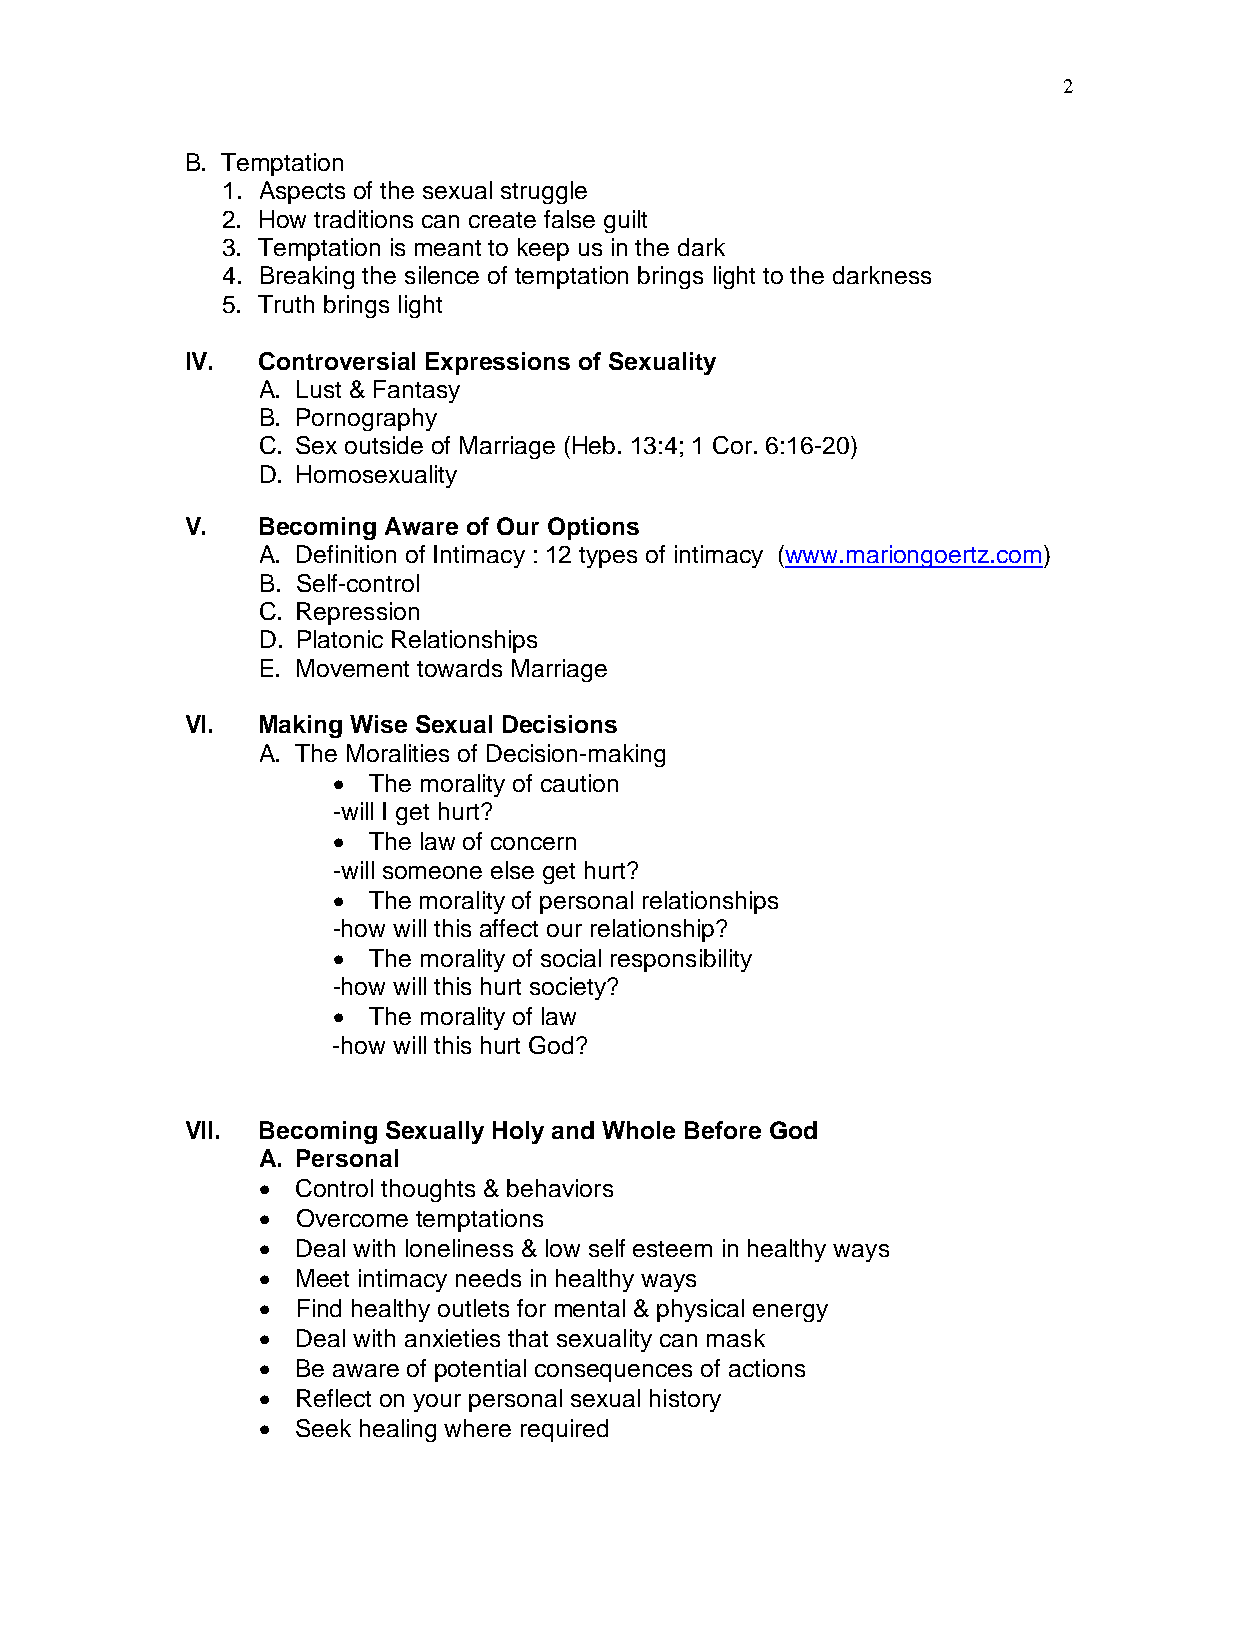 This screenshot has width=1258, height=1628. I want to click on Wise, so click(378, 724).
